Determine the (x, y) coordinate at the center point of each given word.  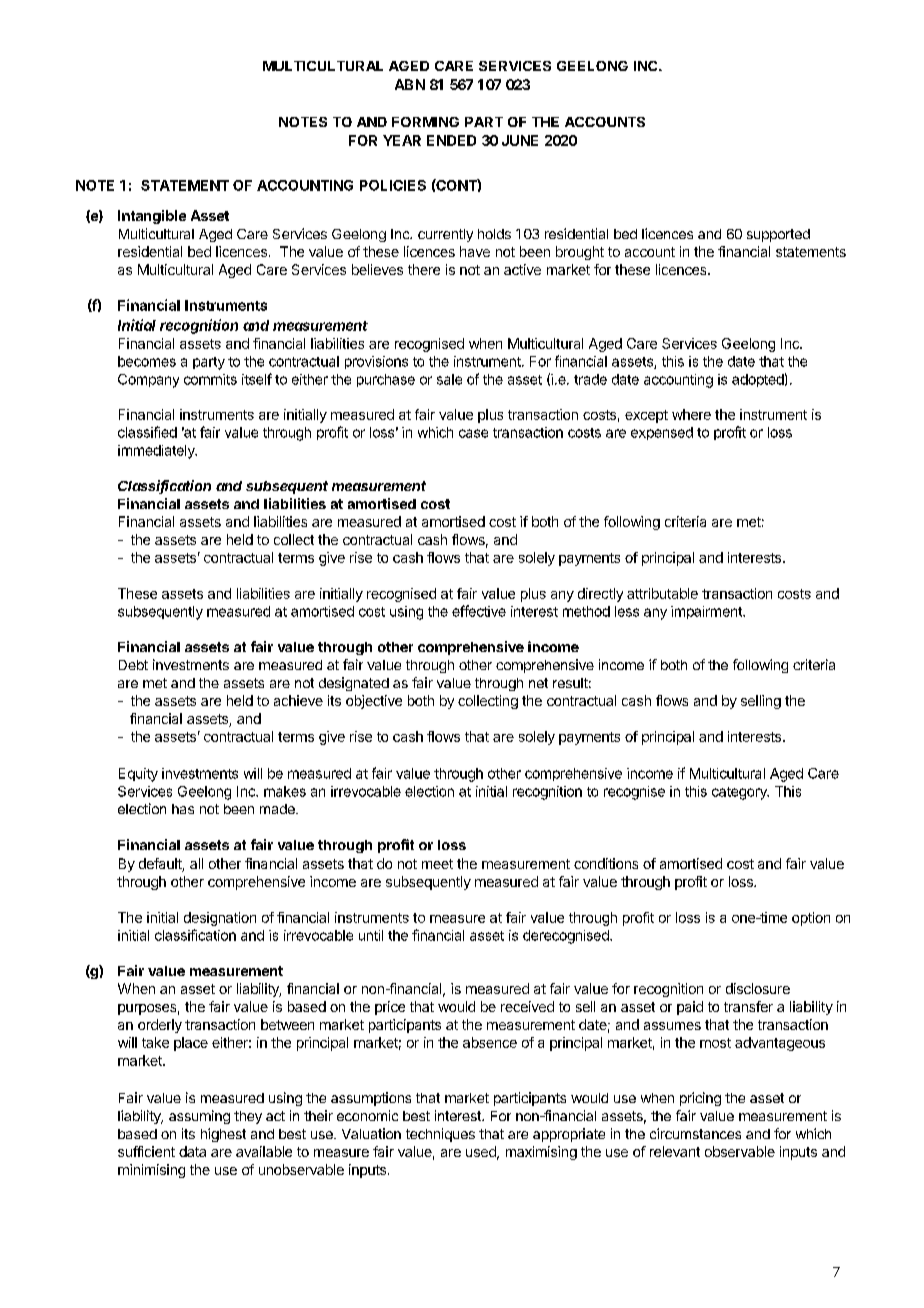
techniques (440, 1135)
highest (223, 1135)
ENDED (451, 140)
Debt (133, 665)
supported (778, 235)
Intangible (152, 217)
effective (479, 611)
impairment (707, 612)
